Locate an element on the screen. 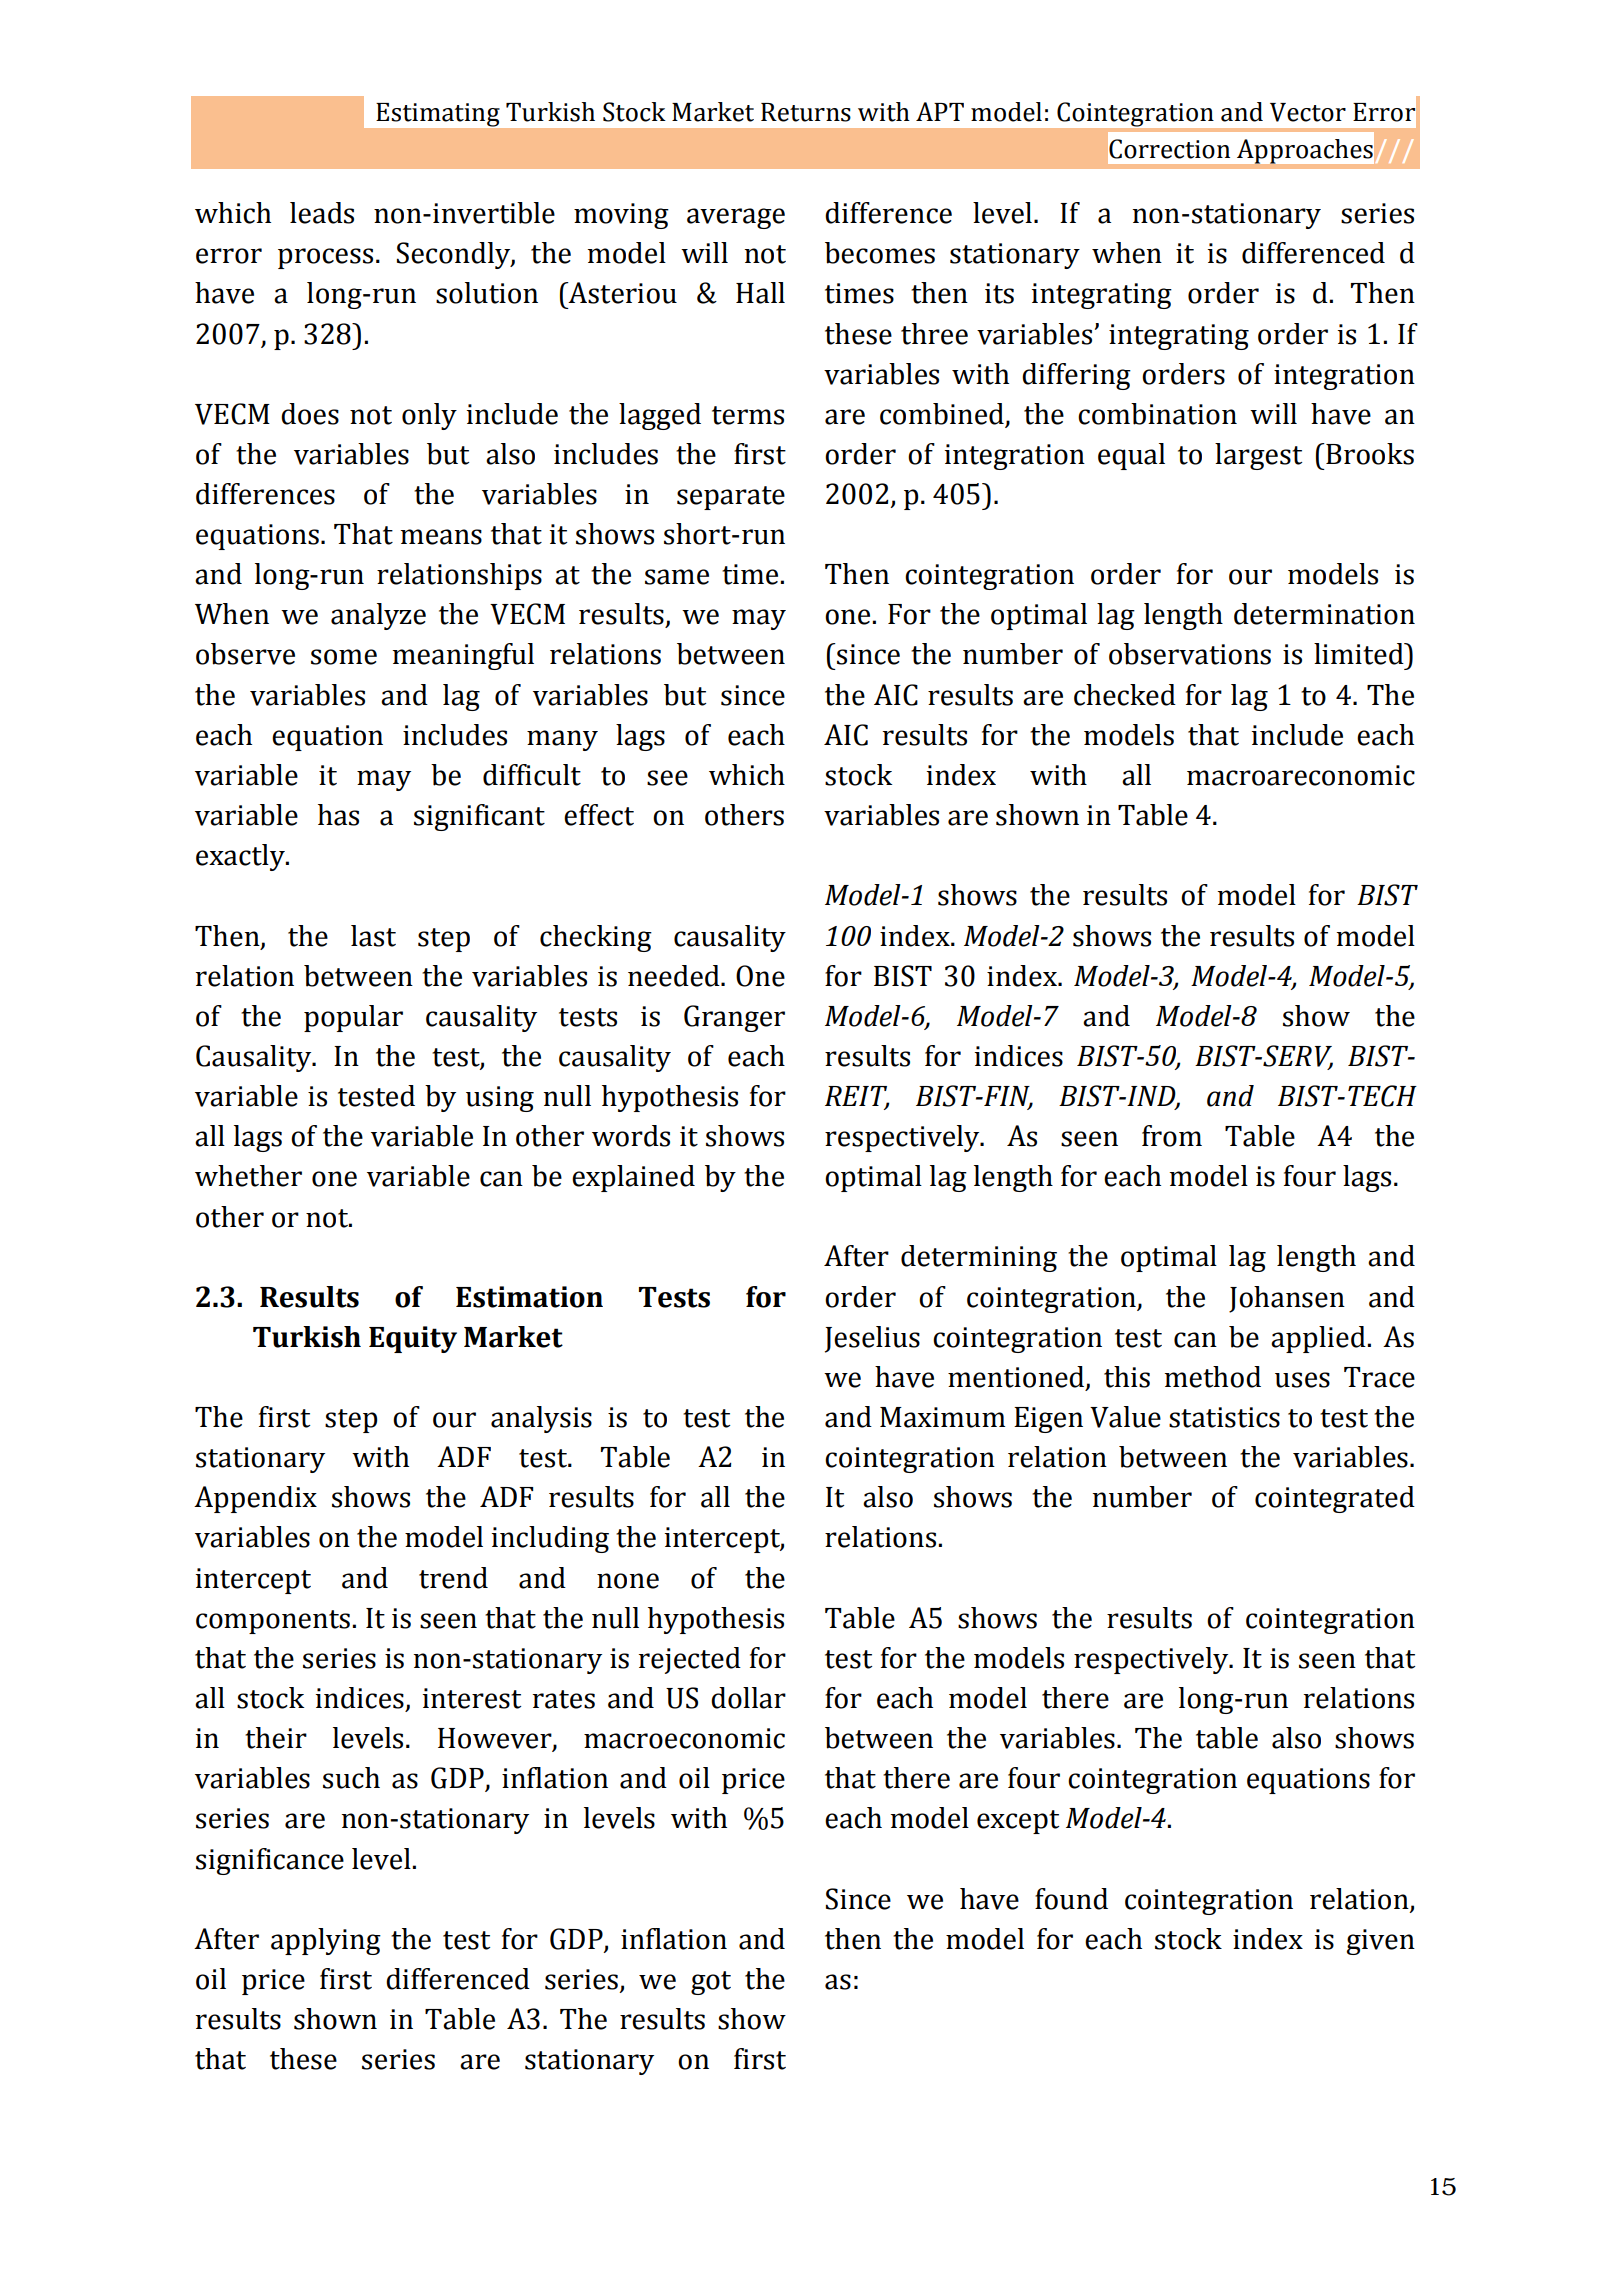 The image size is (1610, 2278). leads is located at coordinates (322, 213).
